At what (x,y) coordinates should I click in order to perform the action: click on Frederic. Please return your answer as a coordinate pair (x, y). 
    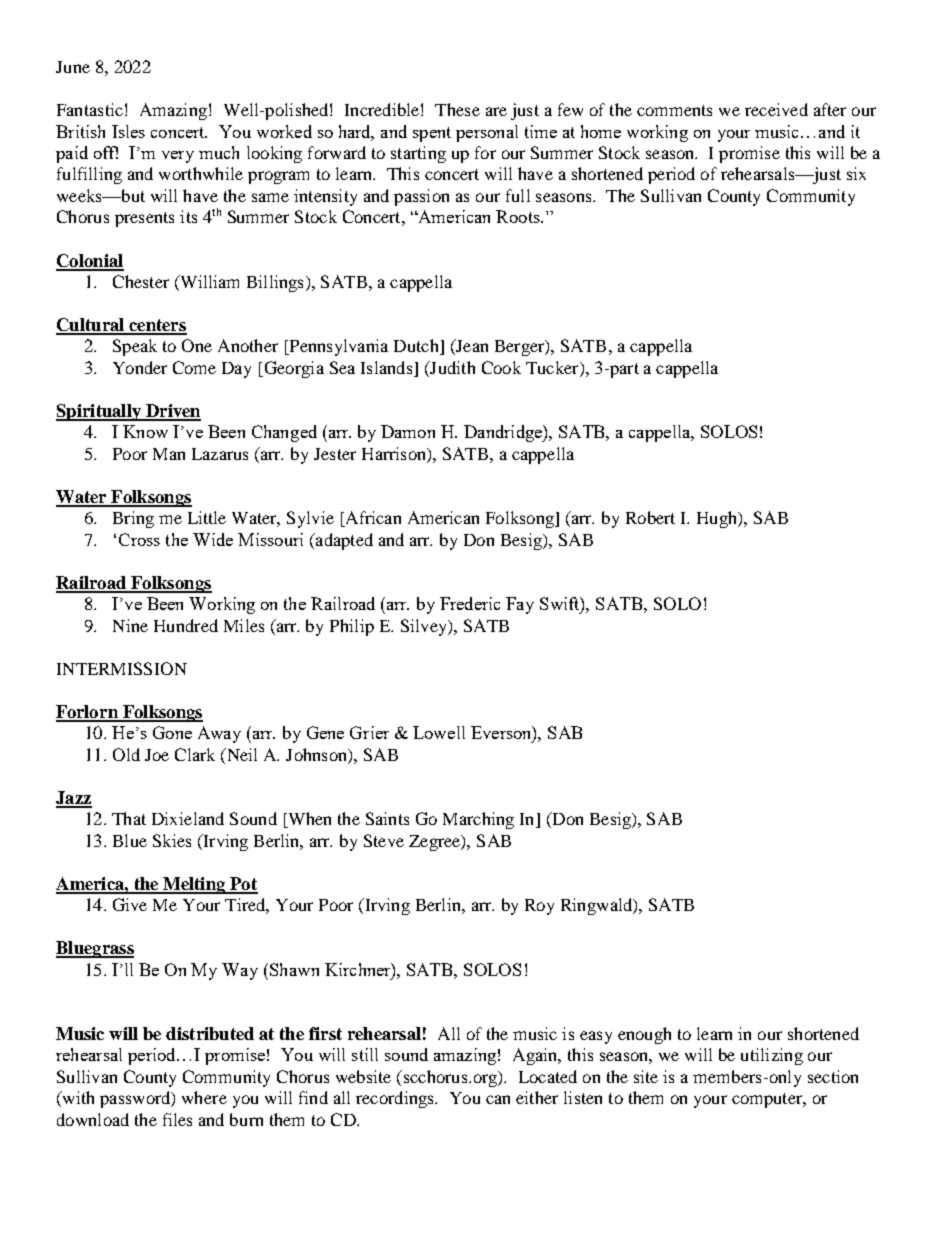
    Looking at the image, I should click on (470, 603).
